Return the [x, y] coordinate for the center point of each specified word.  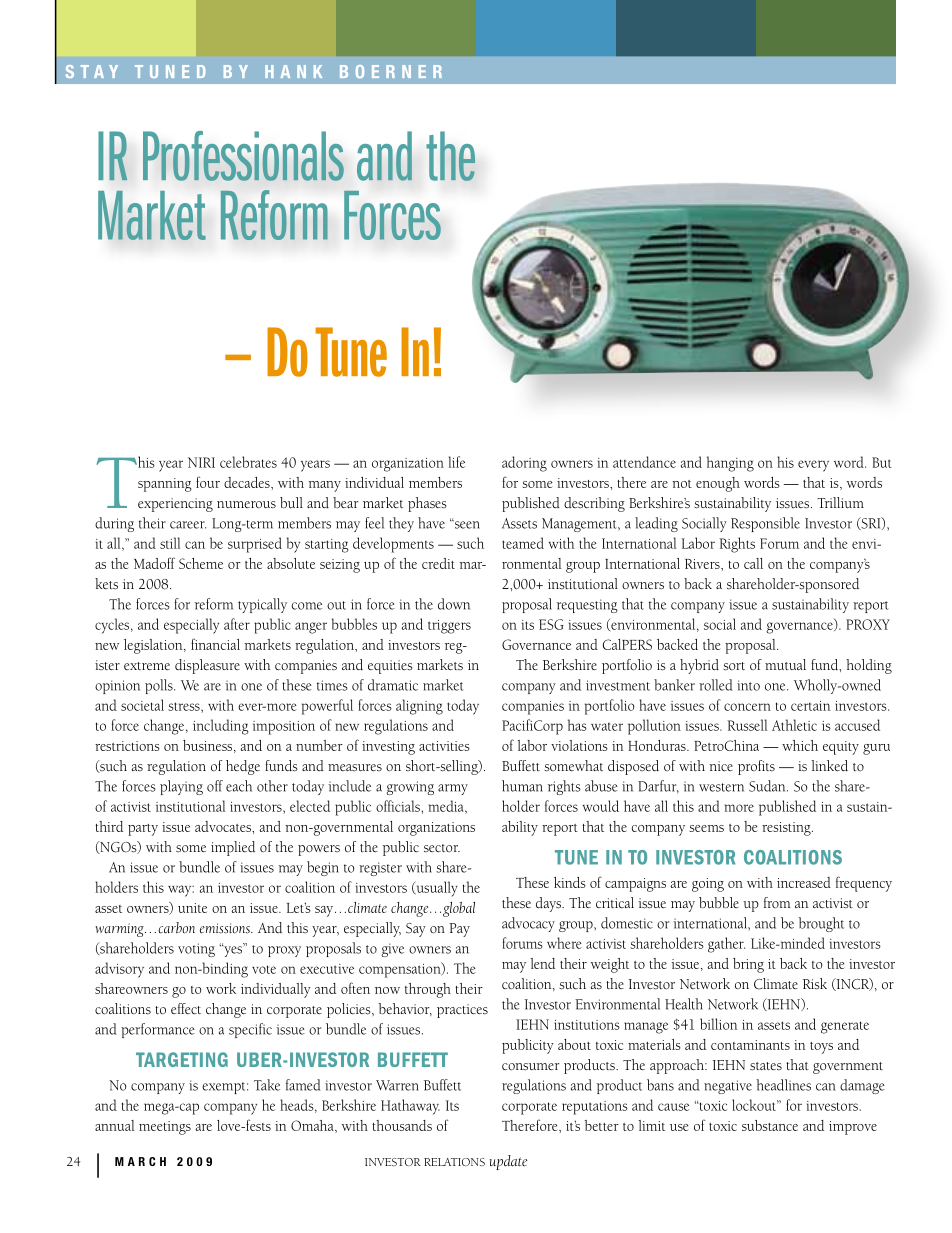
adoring [524, 464]
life [457, 462]
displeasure [207, 666]
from [777, 902]
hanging [730, 464]
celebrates [248, 462]
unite [192, 908]
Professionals [243, 156]
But [882, 462]
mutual [785, 664]
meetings [165, 1128]
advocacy [528, 924]
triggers [449, 627]
